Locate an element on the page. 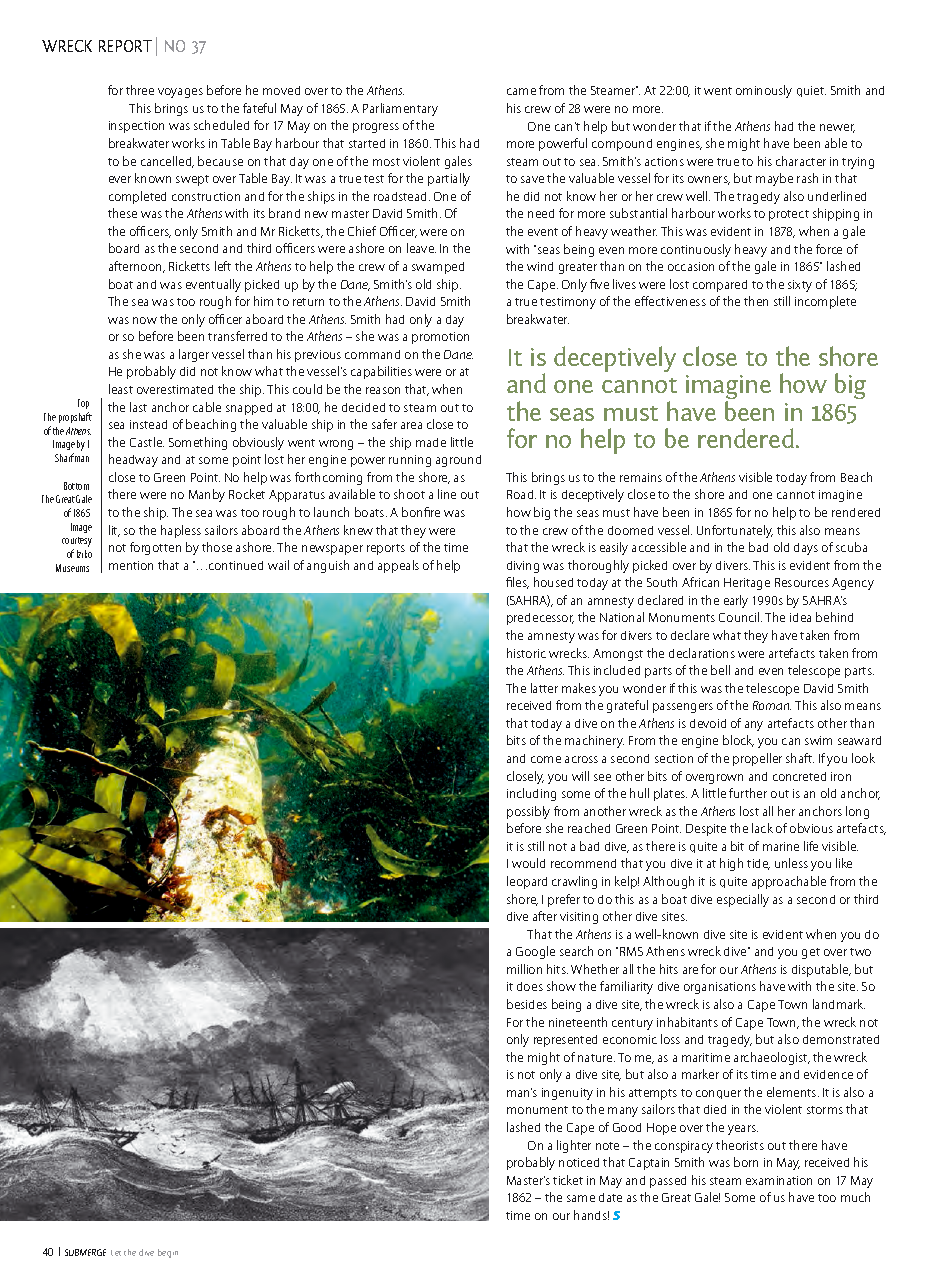 This document has width=952, height=1286. inspection is located at coordinates (136, 127).
